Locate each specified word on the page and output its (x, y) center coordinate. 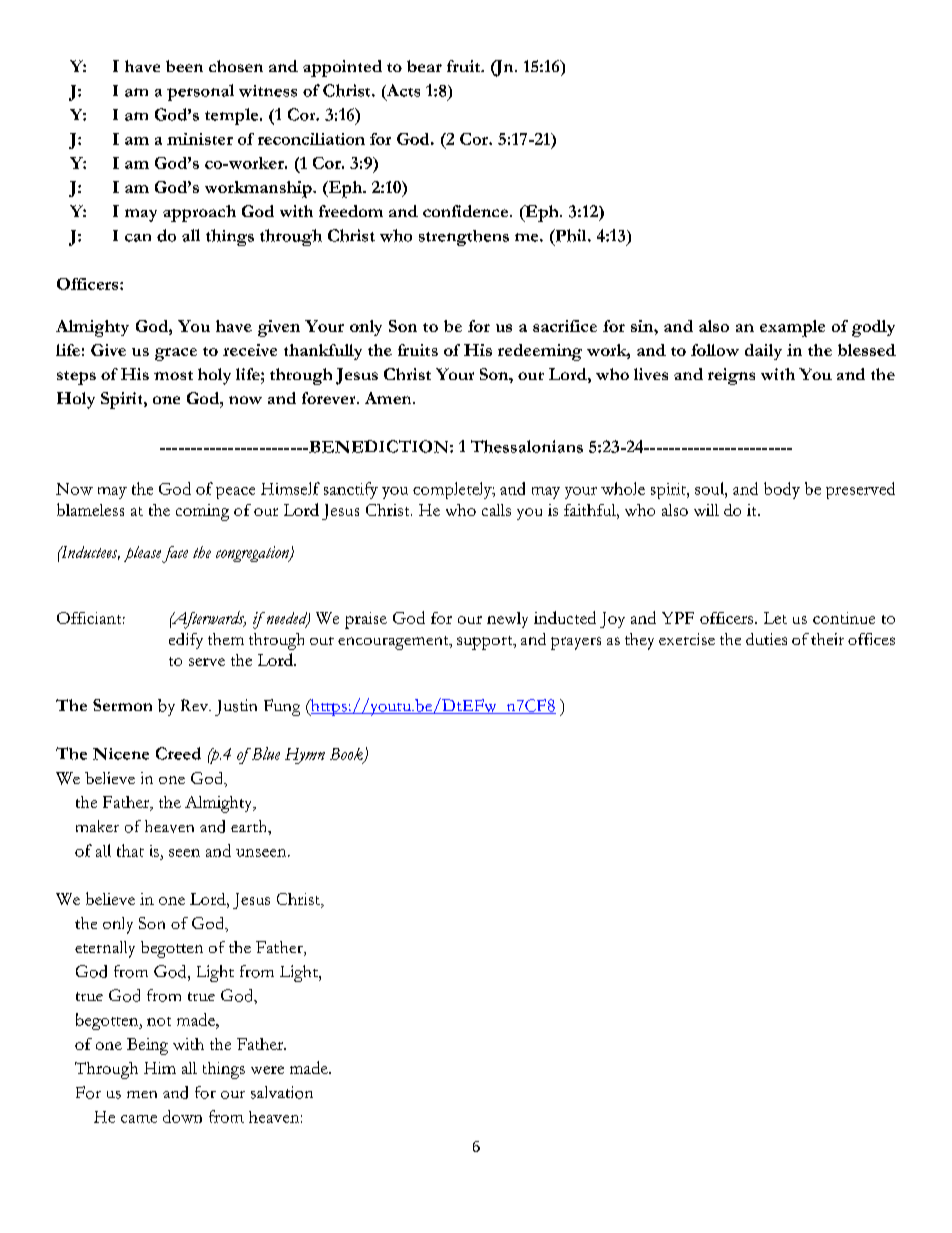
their (827, 639)
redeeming (540, 352)
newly (507, 620)
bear (424, 66)
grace (176, 354)
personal (200, 92)
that (130, 850)
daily (763, 352)
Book (347, 755)
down (182, 1116)
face (175, 554)
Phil (571, 235)
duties (766, 639)
